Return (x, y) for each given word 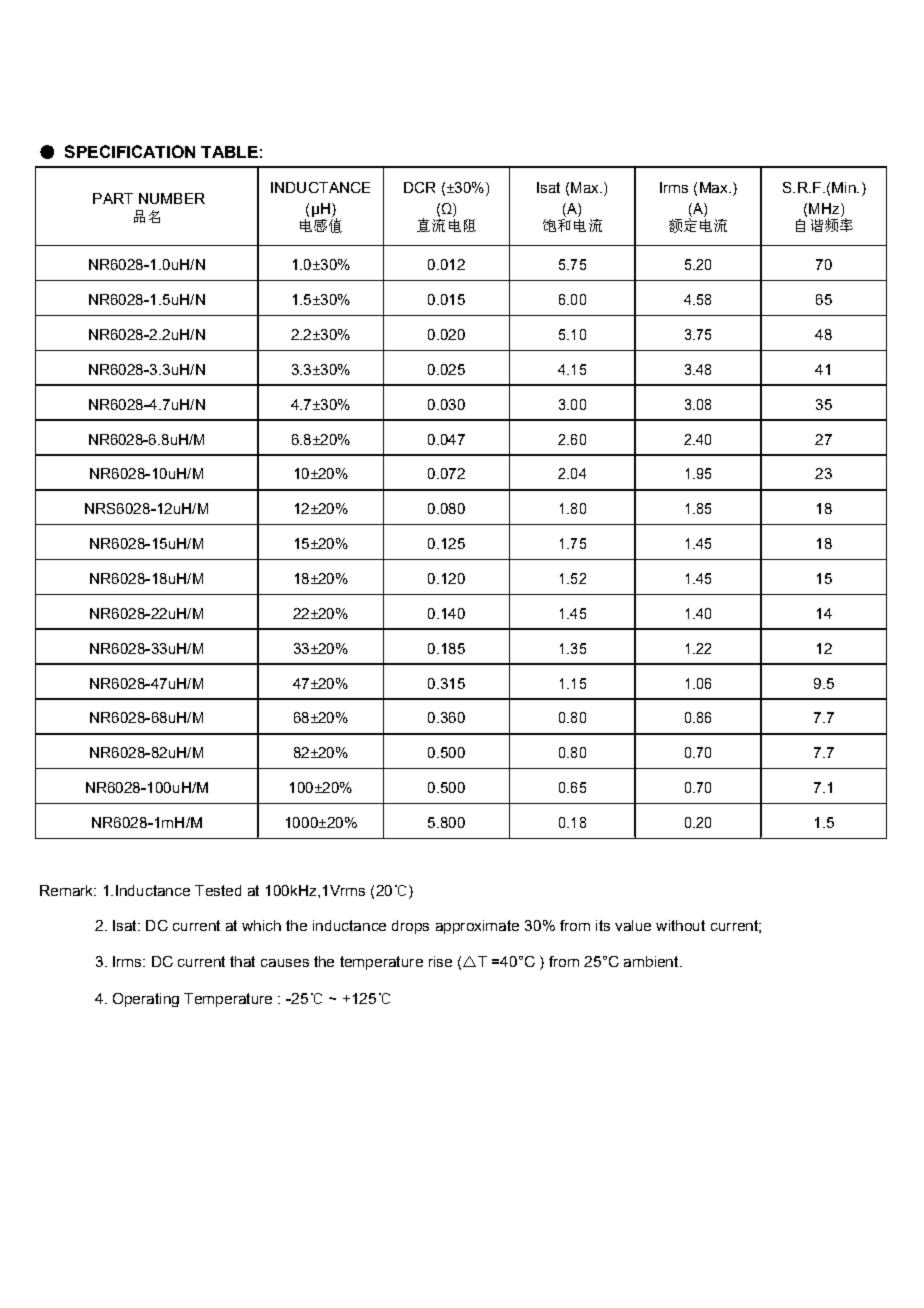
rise (440, 961)
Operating (146, 1000)
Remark (67, 890)
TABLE (229, 152)
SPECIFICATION (130, 151)
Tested (218, 890)
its (603, 925)
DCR (419, 187)
